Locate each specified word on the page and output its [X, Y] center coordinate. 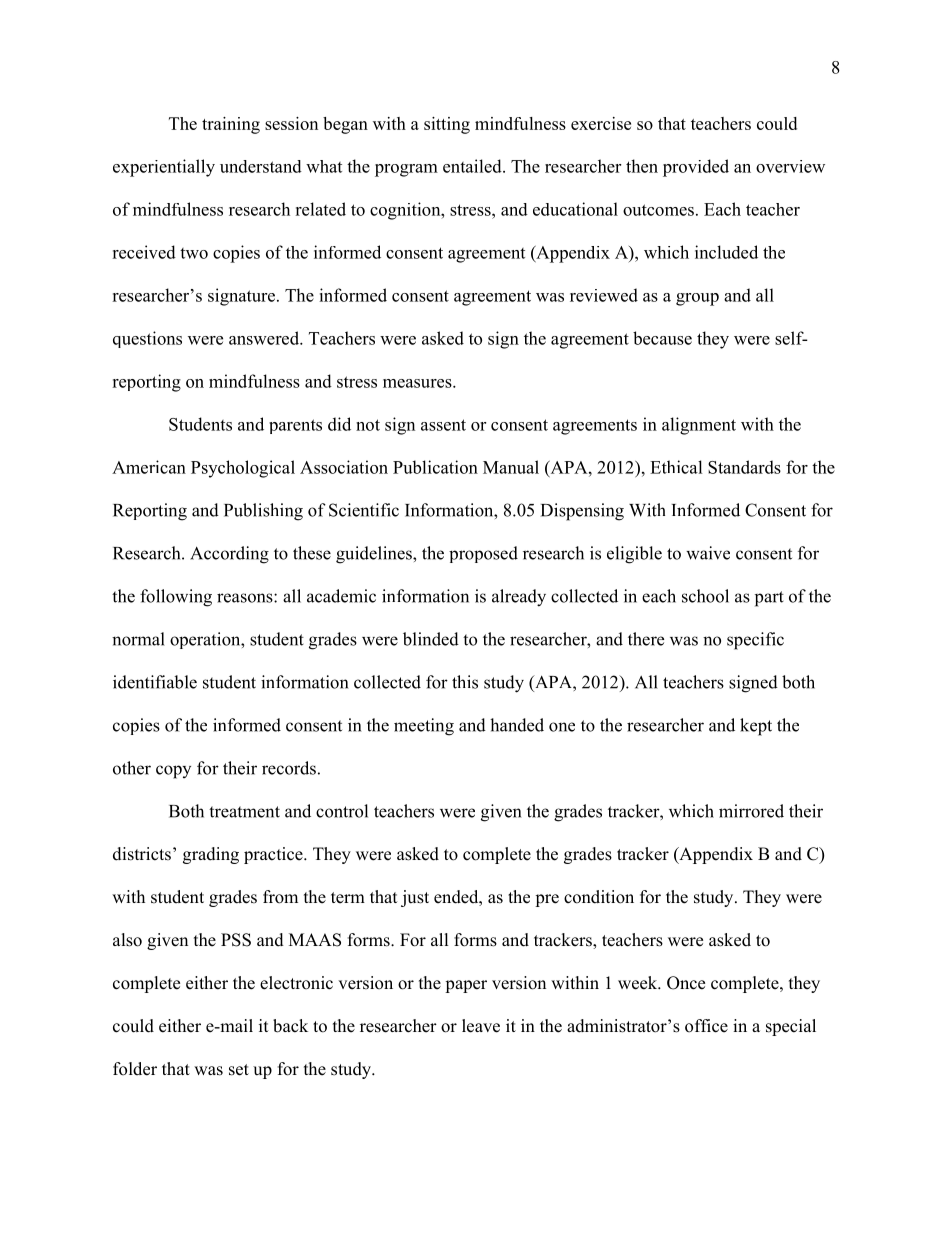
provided [696, 168]
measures [418, 383]
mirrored [751, 811]
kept [756, 727]
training [231, 125]
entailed [473, 166]
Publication [435, 467]
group [697, 299]
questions [147, 339]
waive [708, 553]
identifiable [155, 682]
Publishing [263, 512]
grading [211, 855]
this [465, 682]
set [239, 1070]
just [415, 898]
